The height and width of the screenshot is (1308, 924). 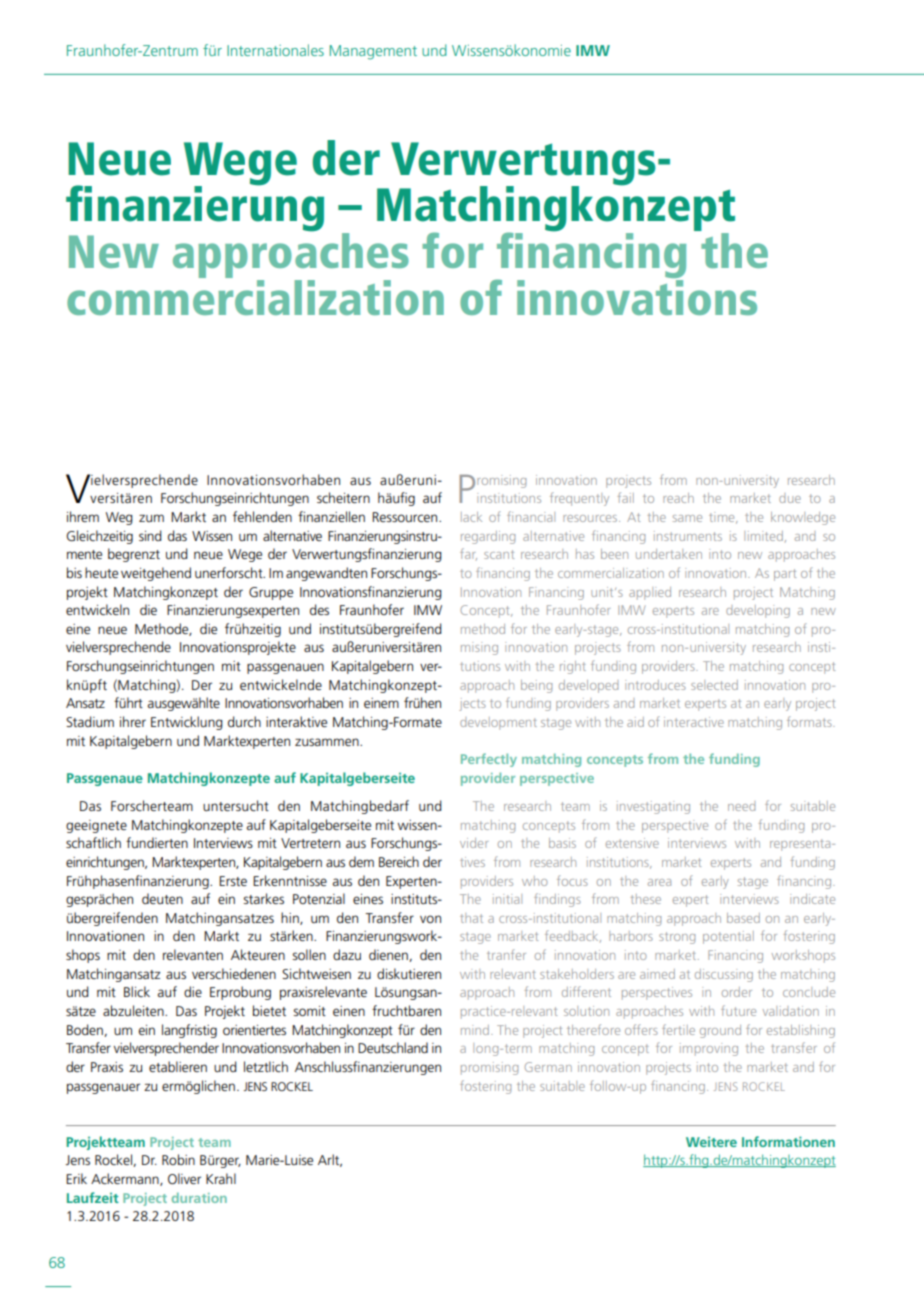 I want to click on reach, so click(x=678, y=498).
